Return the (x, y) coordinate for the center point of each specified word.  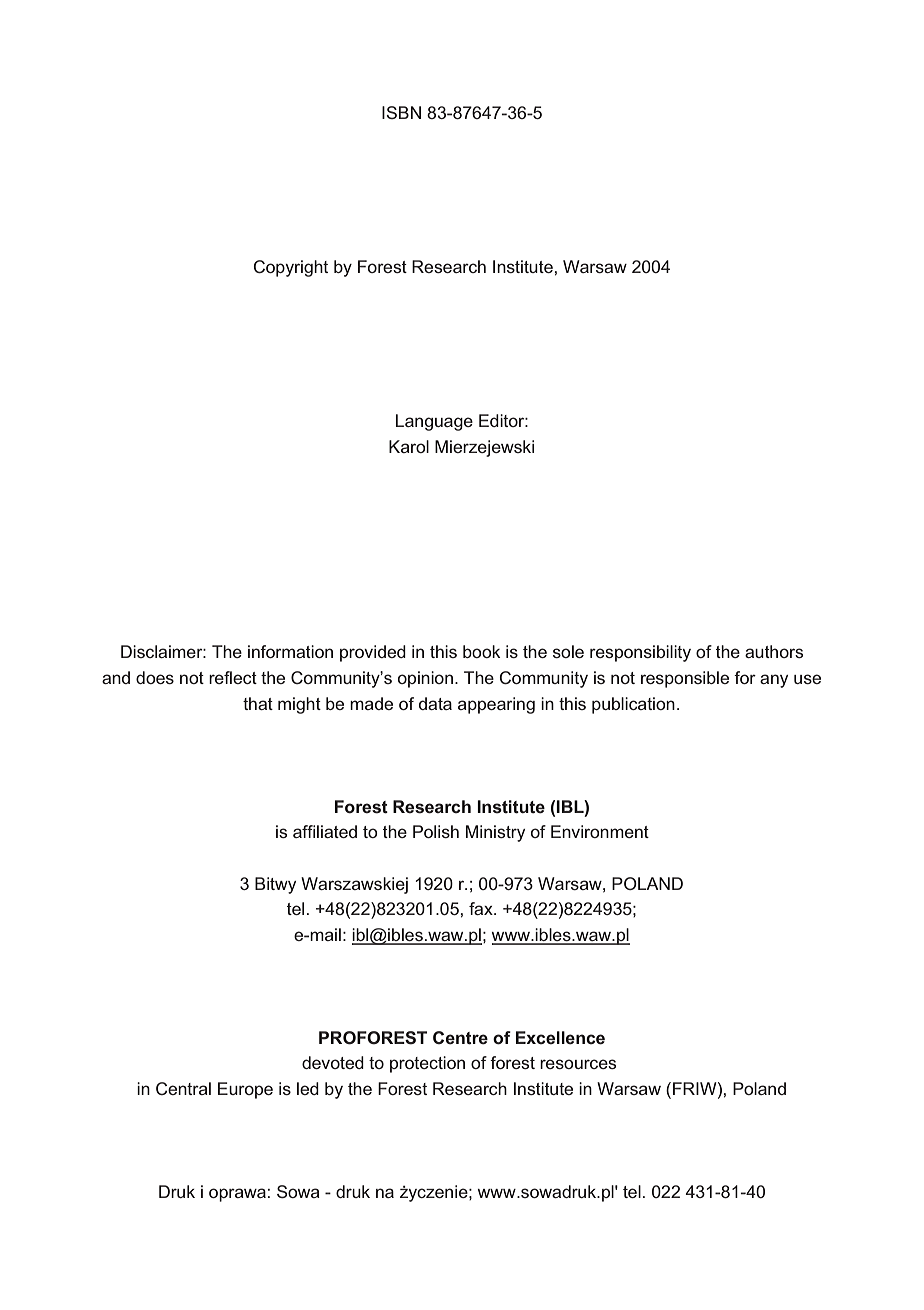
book (481, 651)
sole (568, 651)
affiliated (325, 831)
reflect (233, 677)
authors (774, 651)
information (290, 651)
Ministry (495, 833)
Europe (245, 1090)
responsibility (640, 653)
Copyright (290, 268)
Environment (600, 831)
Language (434, 422)
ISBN (401, 112)
